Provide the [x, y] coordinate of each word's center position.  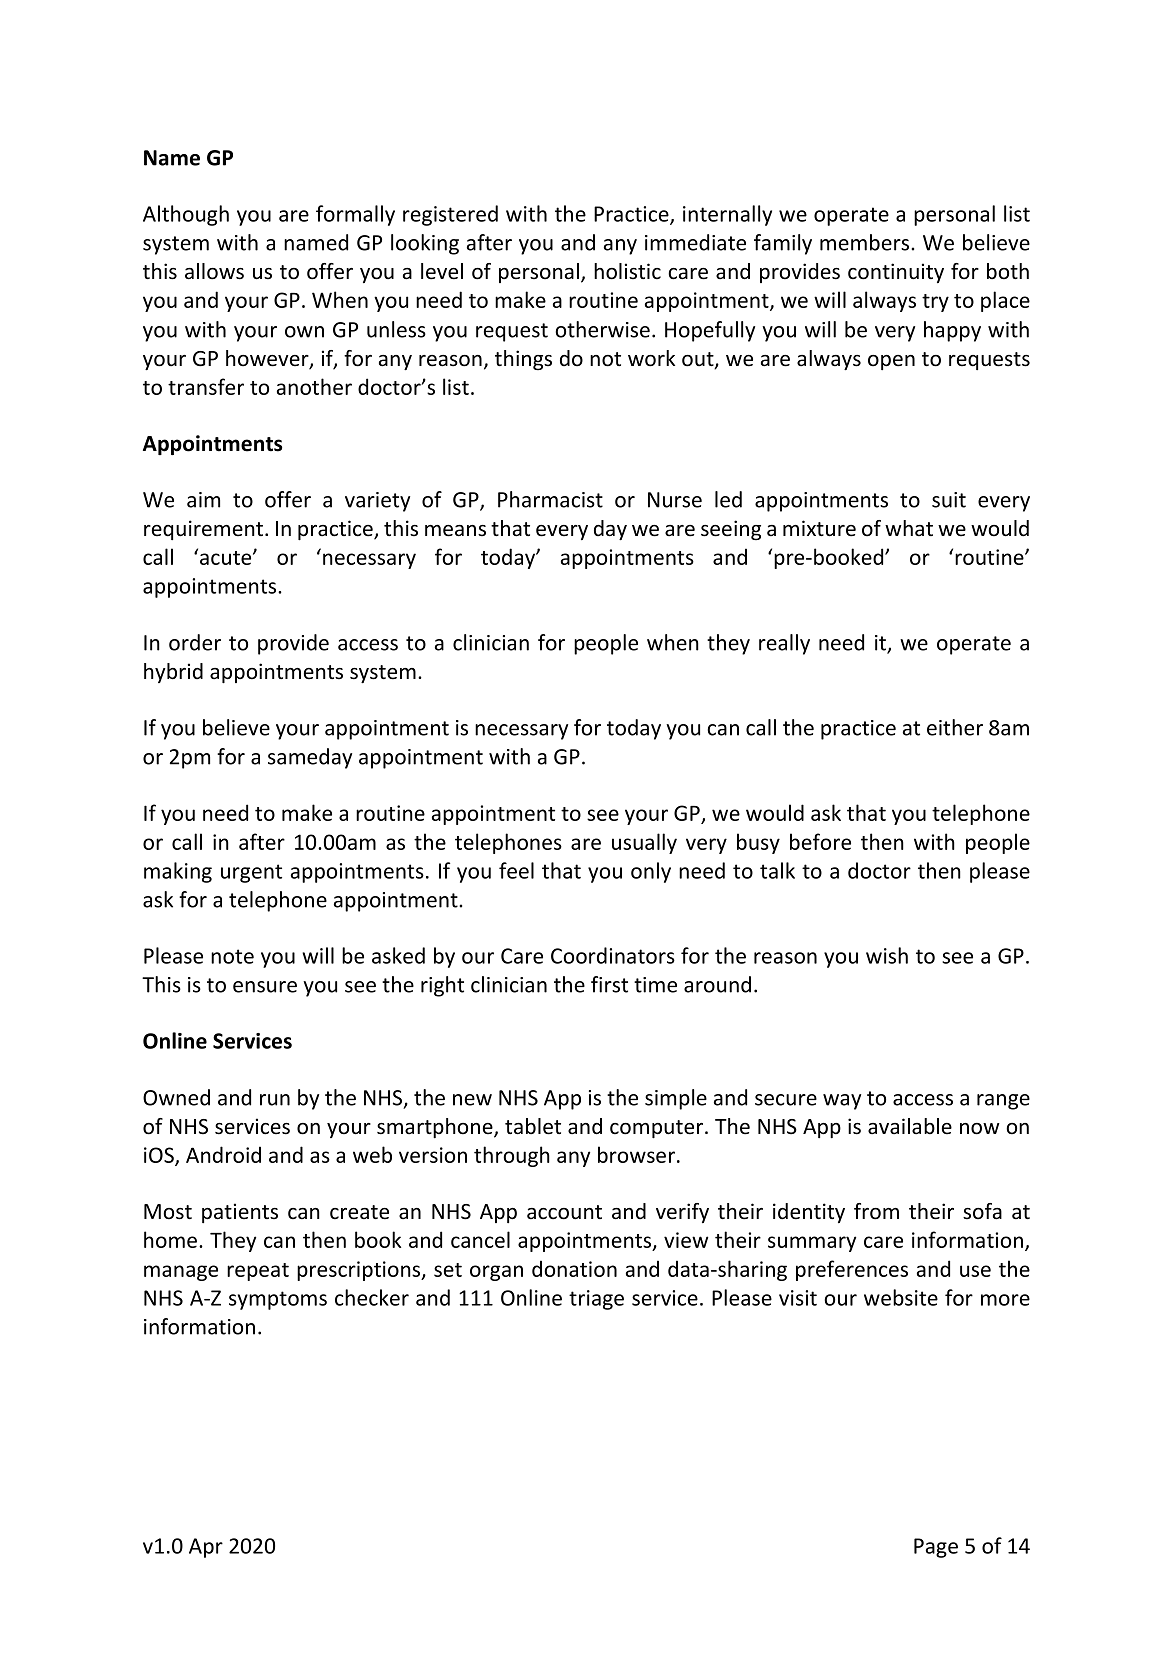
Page [936, 1548]
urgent [251, 873]
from [876, 1211]
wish [887, 955]
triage [596, 1300]
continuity [896, 273]
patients [240, 1213]
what [909, 528]
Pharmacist [550, 499]
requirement [205, 530]
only [651, 872]
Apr [206, 1548]
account [564, 1212]
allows [214, 271]
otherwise [602, 329]
